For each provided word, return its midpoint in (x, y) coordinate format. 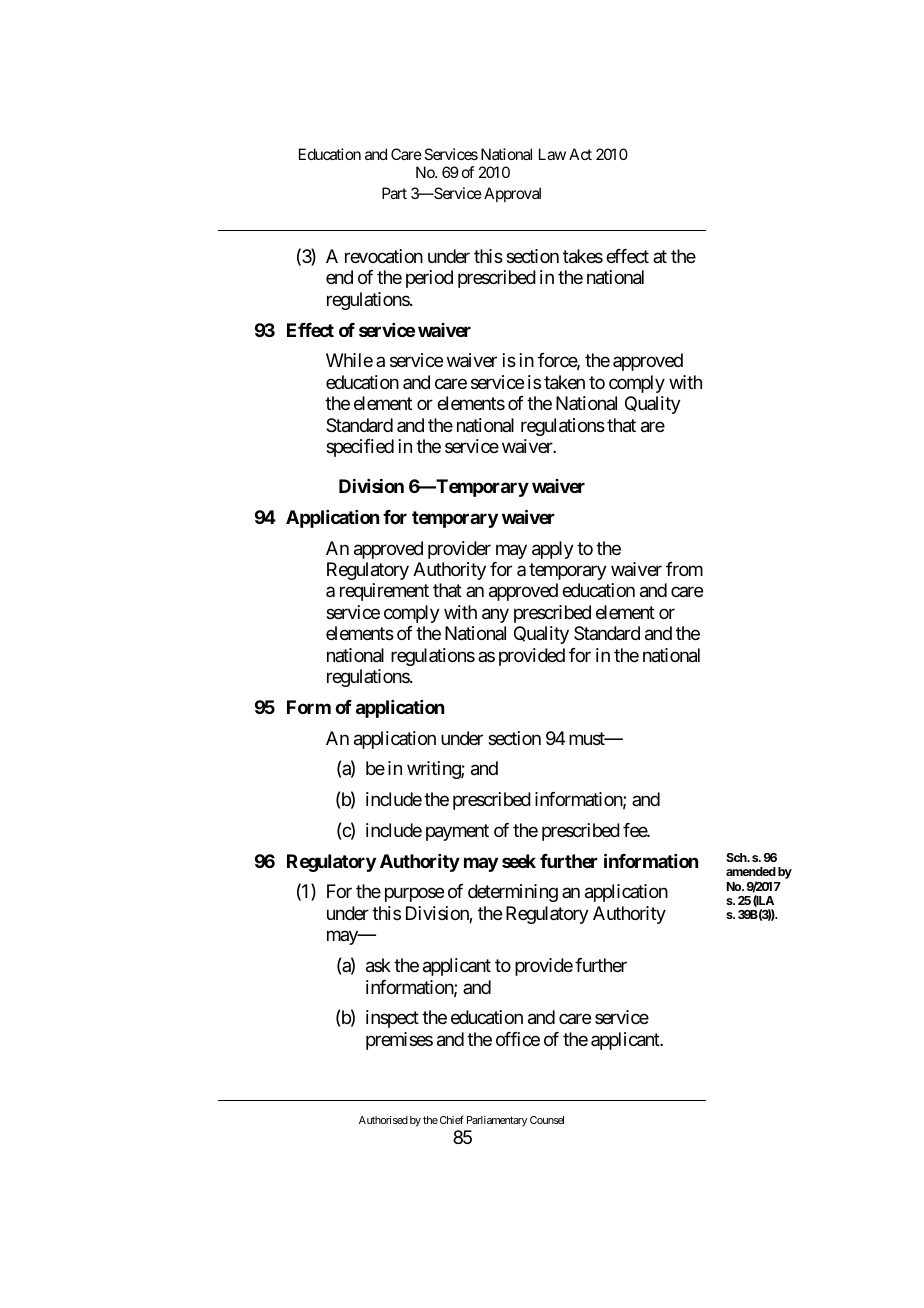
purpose (414, 895)
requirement (384, 592)
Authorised (383, 1120)
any (495, 615)
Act (580, 154)
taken (564, 382)
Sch (737, 857)
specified (360, 448)
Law (552, 154)
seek (519, 861)
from (684, 569)
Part (394, 193)
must (588, 738)
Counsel (547, 1120)
